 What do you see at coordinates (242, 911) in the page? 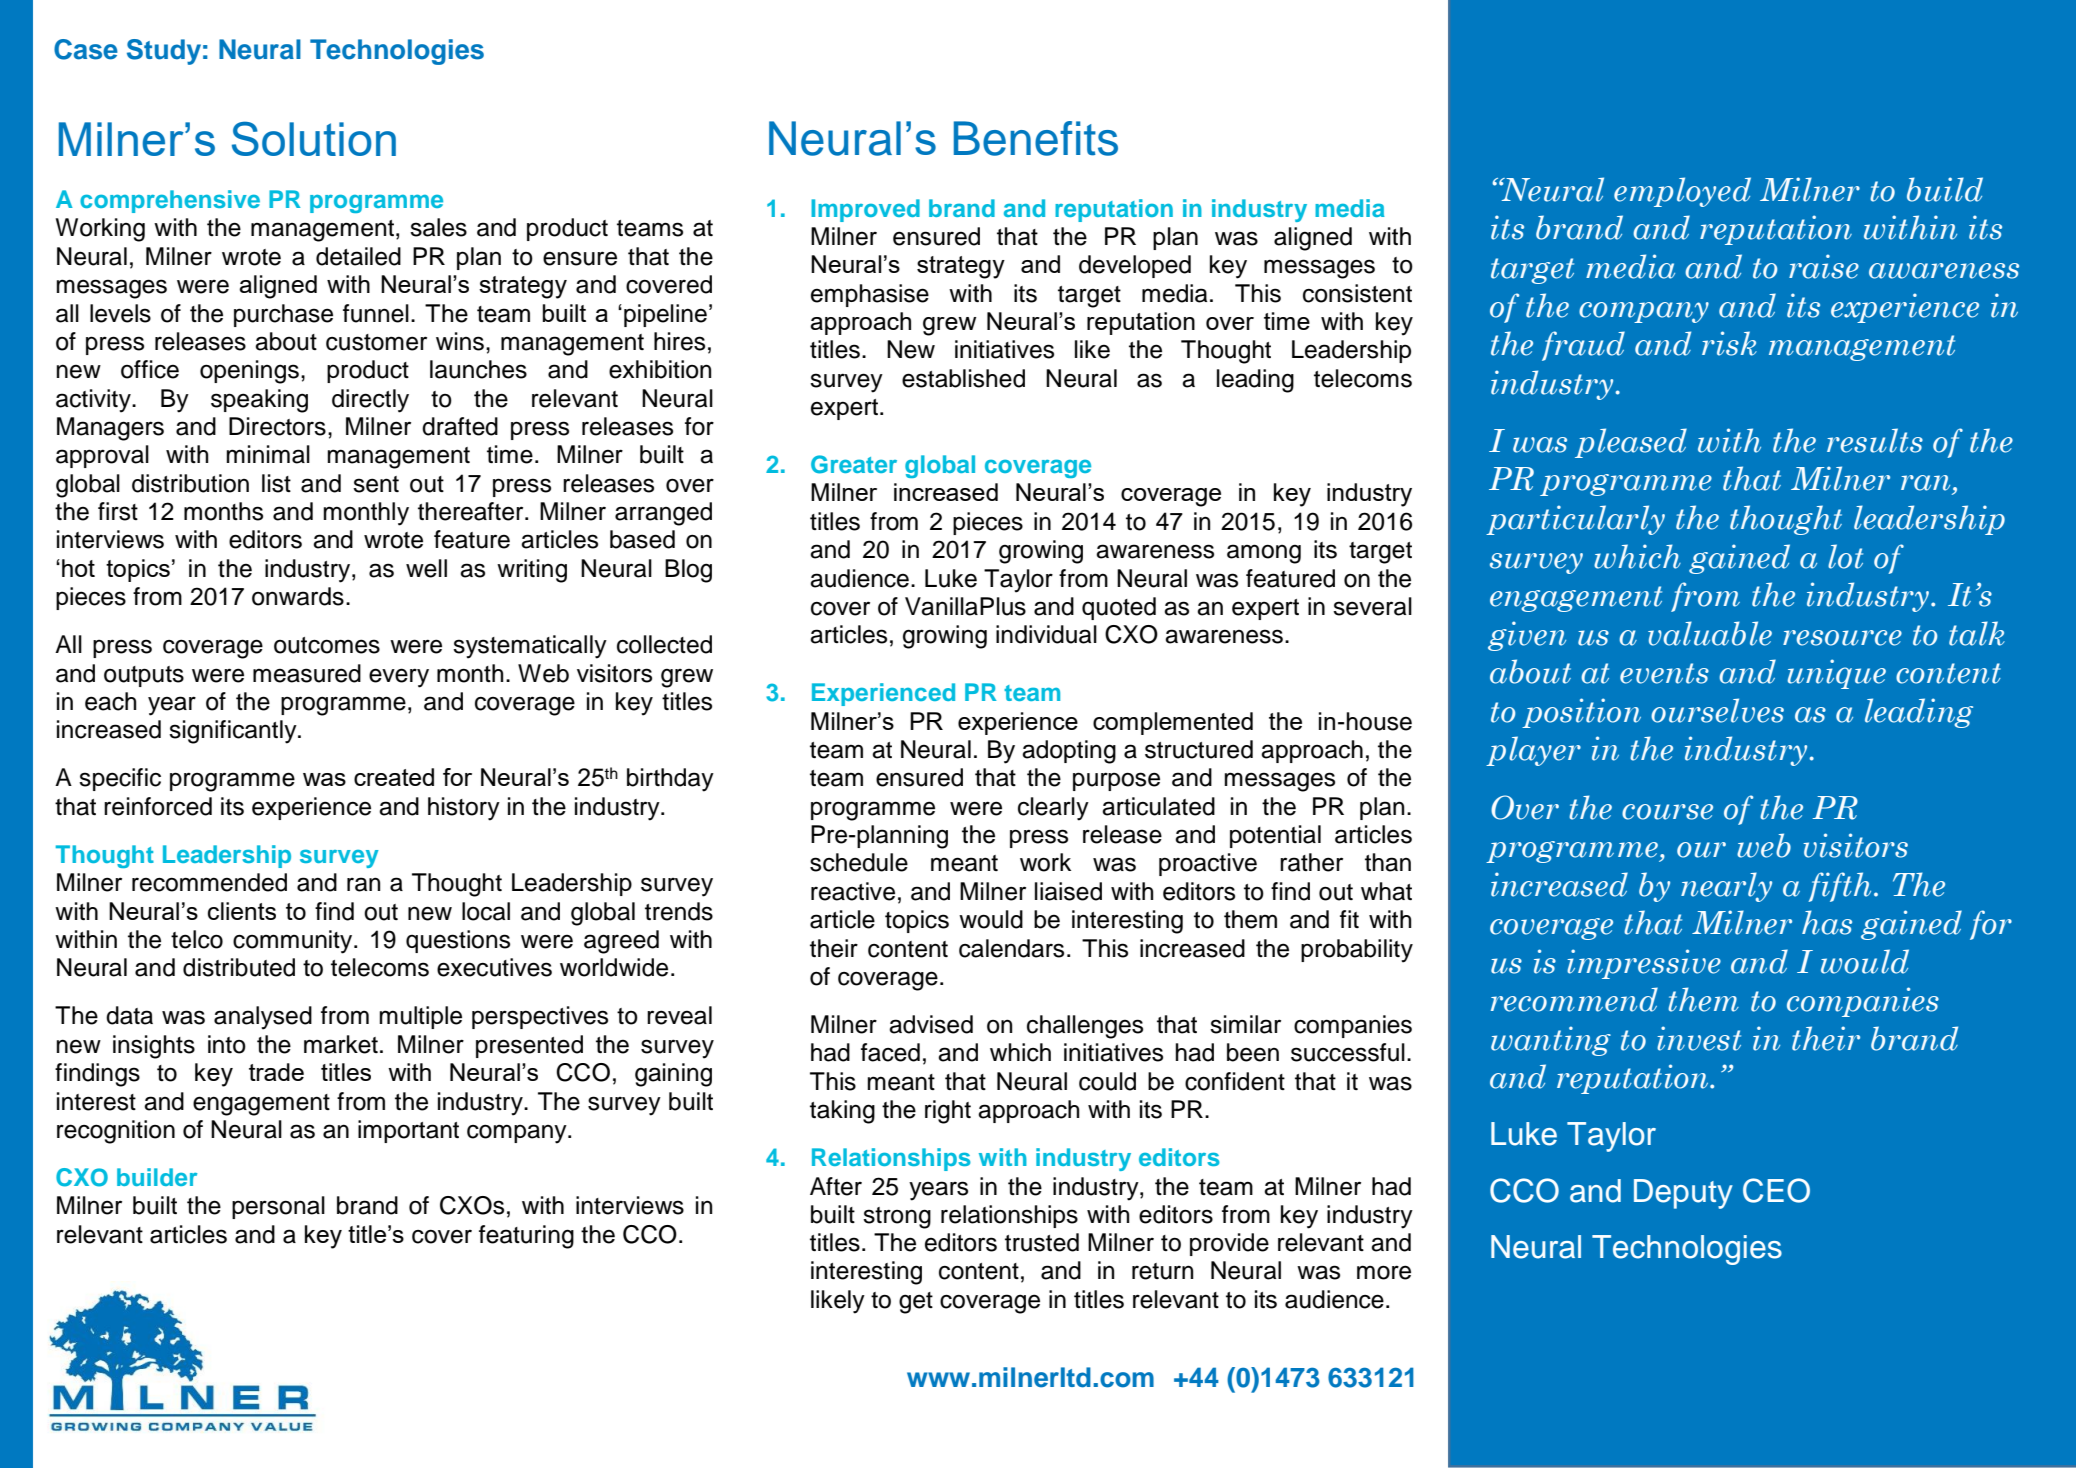
I see `clients` at bounding box center [242, 911].
